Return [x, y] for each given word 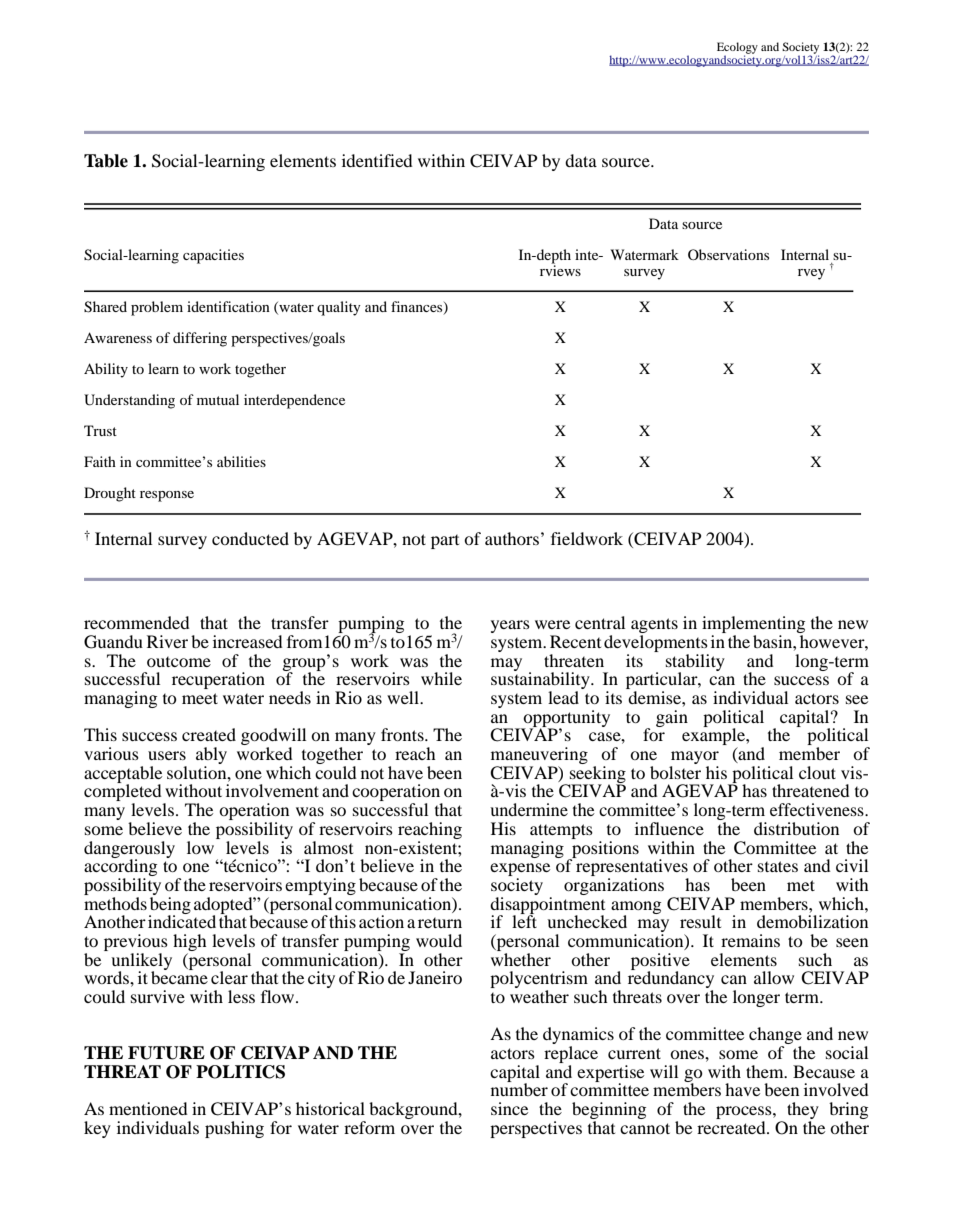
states [778, 866]
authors [512, 538]
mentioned [148, 1108]
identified [377, 160]
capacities [213, 256]
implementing [753, 626]
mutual [218, 399]
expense [520, 871]
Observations [728, 254]
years [510, 626]
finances [418, 307]
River [167, 641]
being [170, 905]
